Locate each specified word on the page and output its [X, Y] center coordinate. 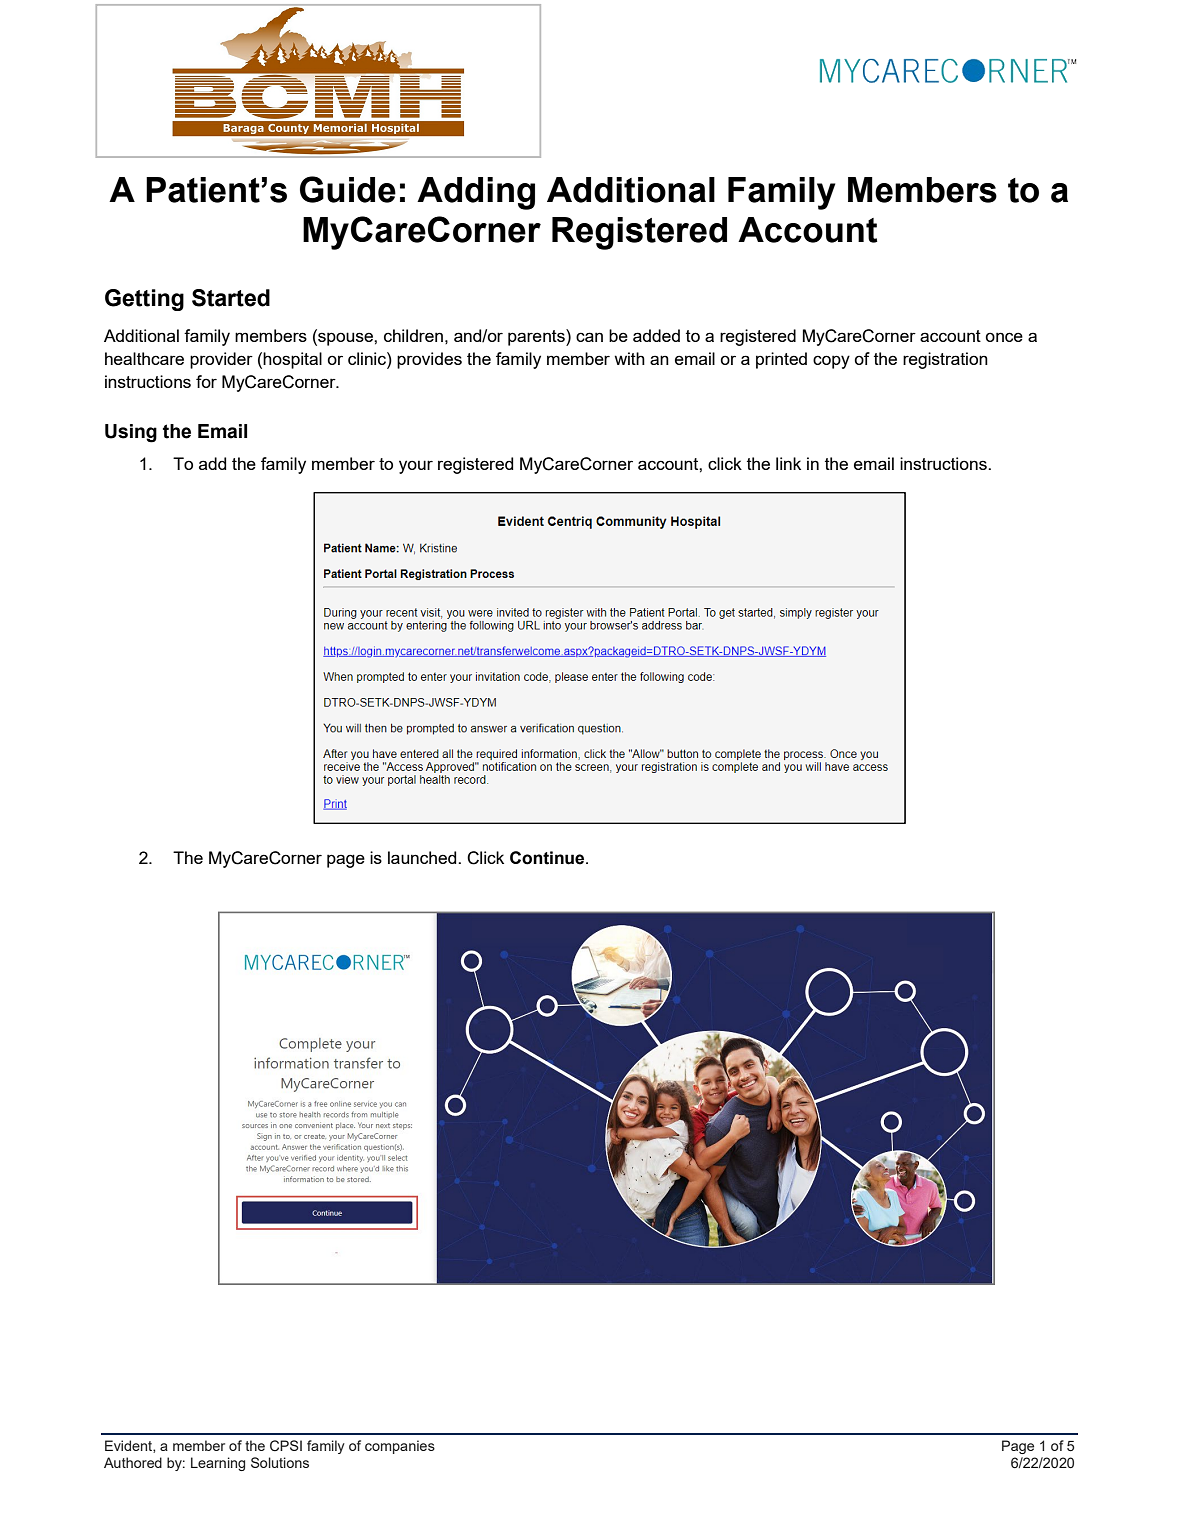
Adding [476, 193]
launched [423, 857]
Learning [218, 1464]
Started [231, 298]
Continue [548, 858]
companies [400, 1447]
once [1004, 337]
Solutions [280, 1462]
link [788, 463]
